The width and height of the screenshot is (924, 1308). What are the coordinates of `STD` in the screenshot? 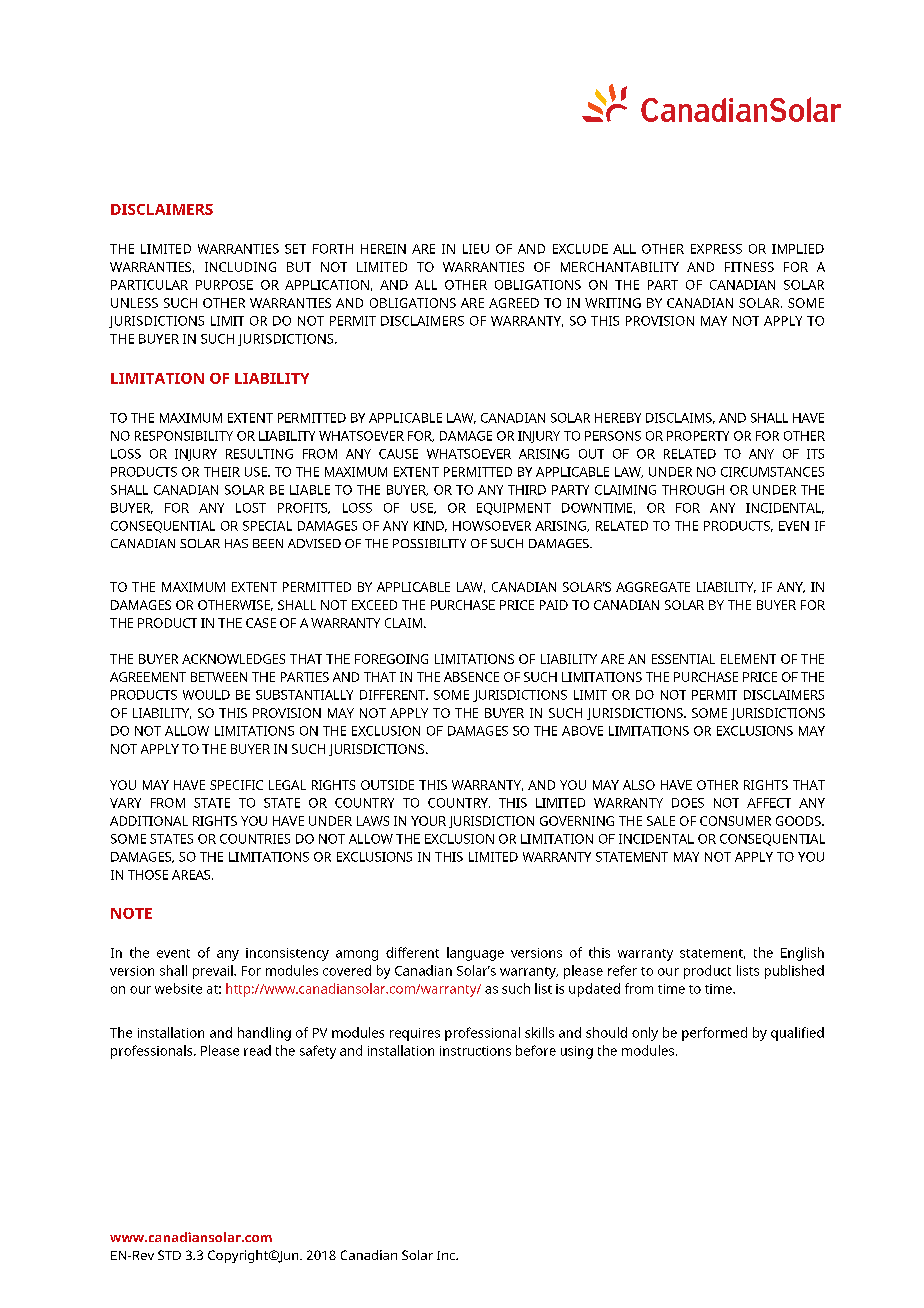 It's located at (169, 1255).
